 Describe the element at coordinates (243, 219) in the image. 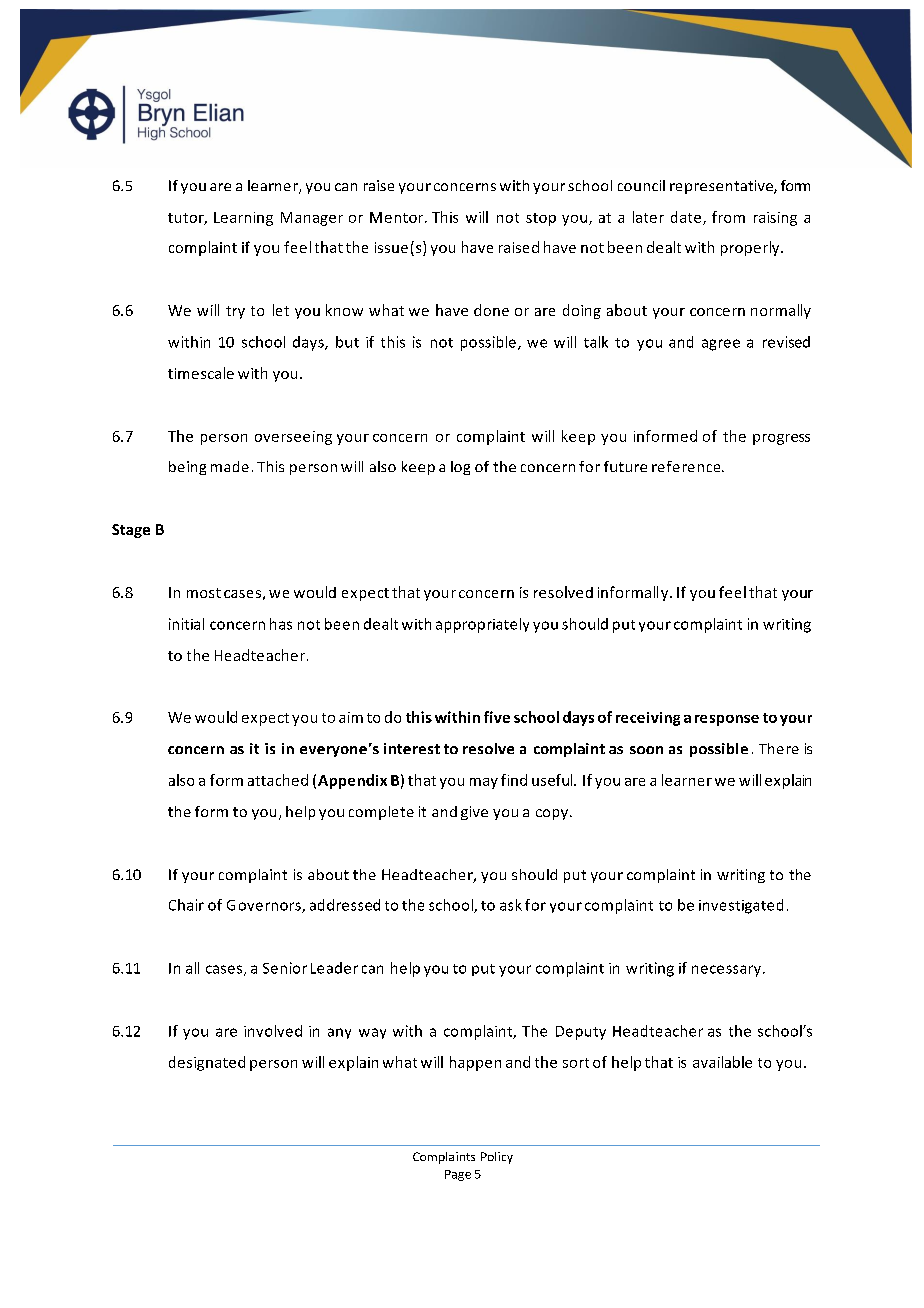

I see `Learning` at that location.
